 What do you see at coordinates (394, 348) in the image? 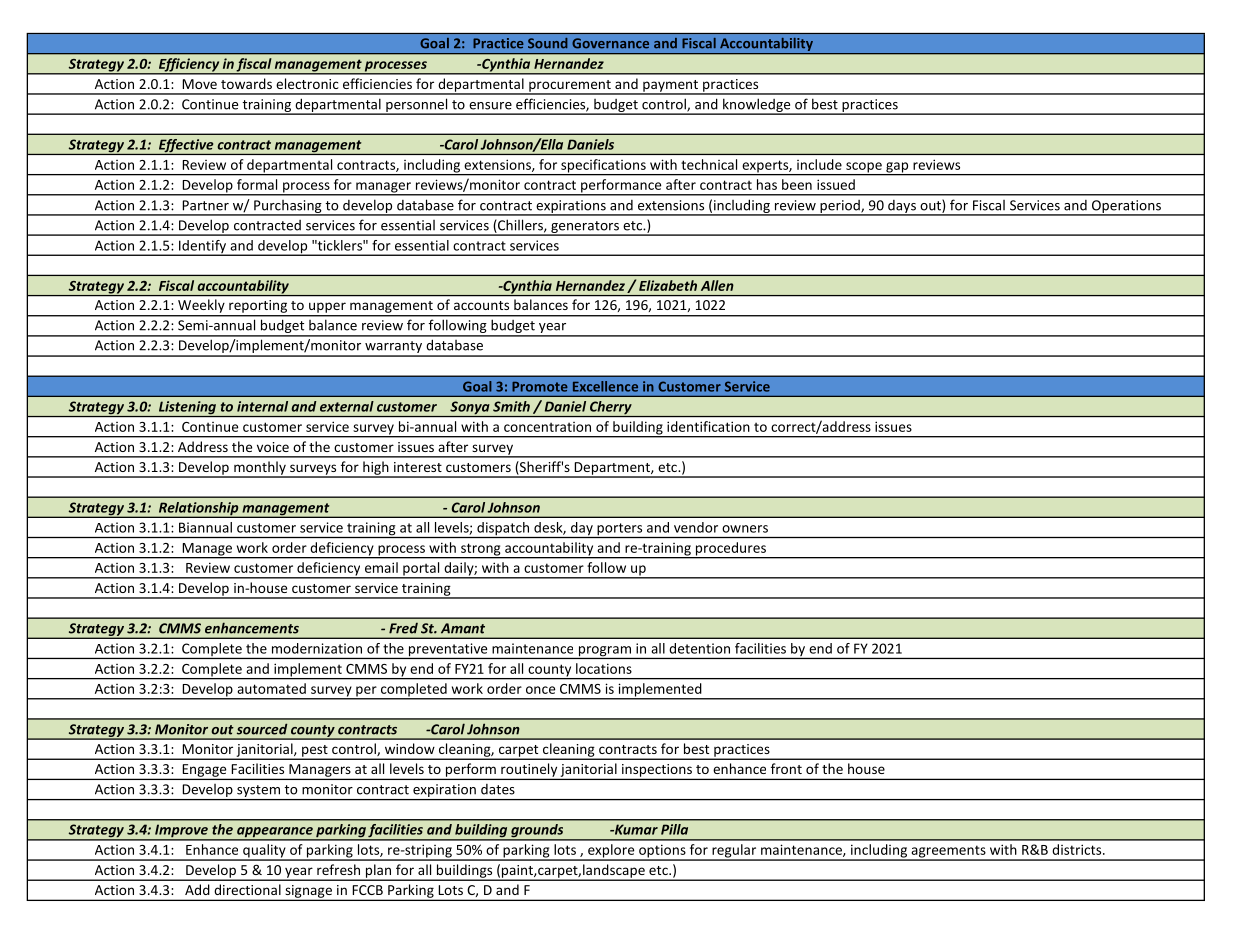
I see `warranty` at bounding box center [394, 348].
